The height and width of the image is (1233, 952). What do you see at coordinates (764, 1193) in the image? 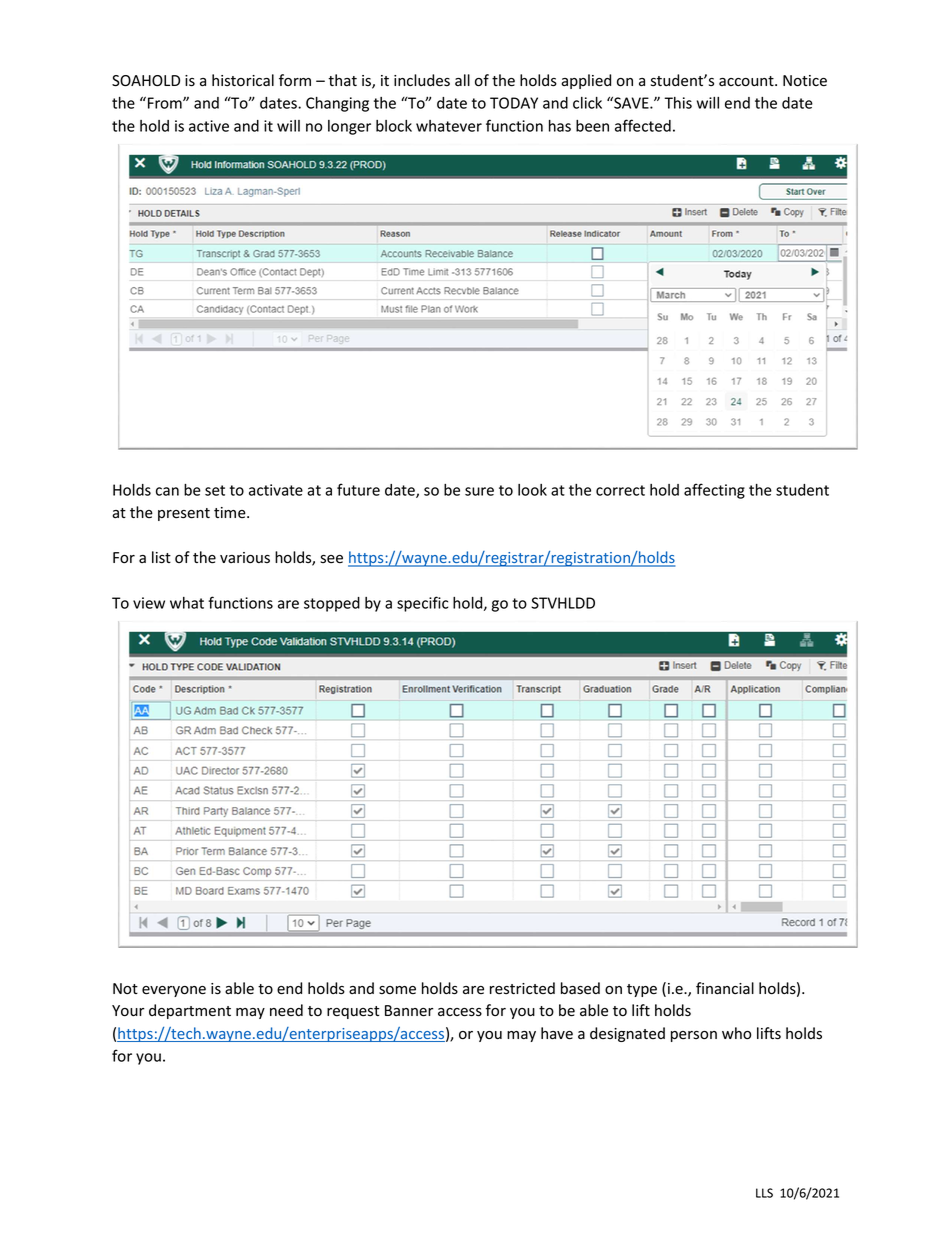
I see `LLS` at bounding box center [764, 1193].
